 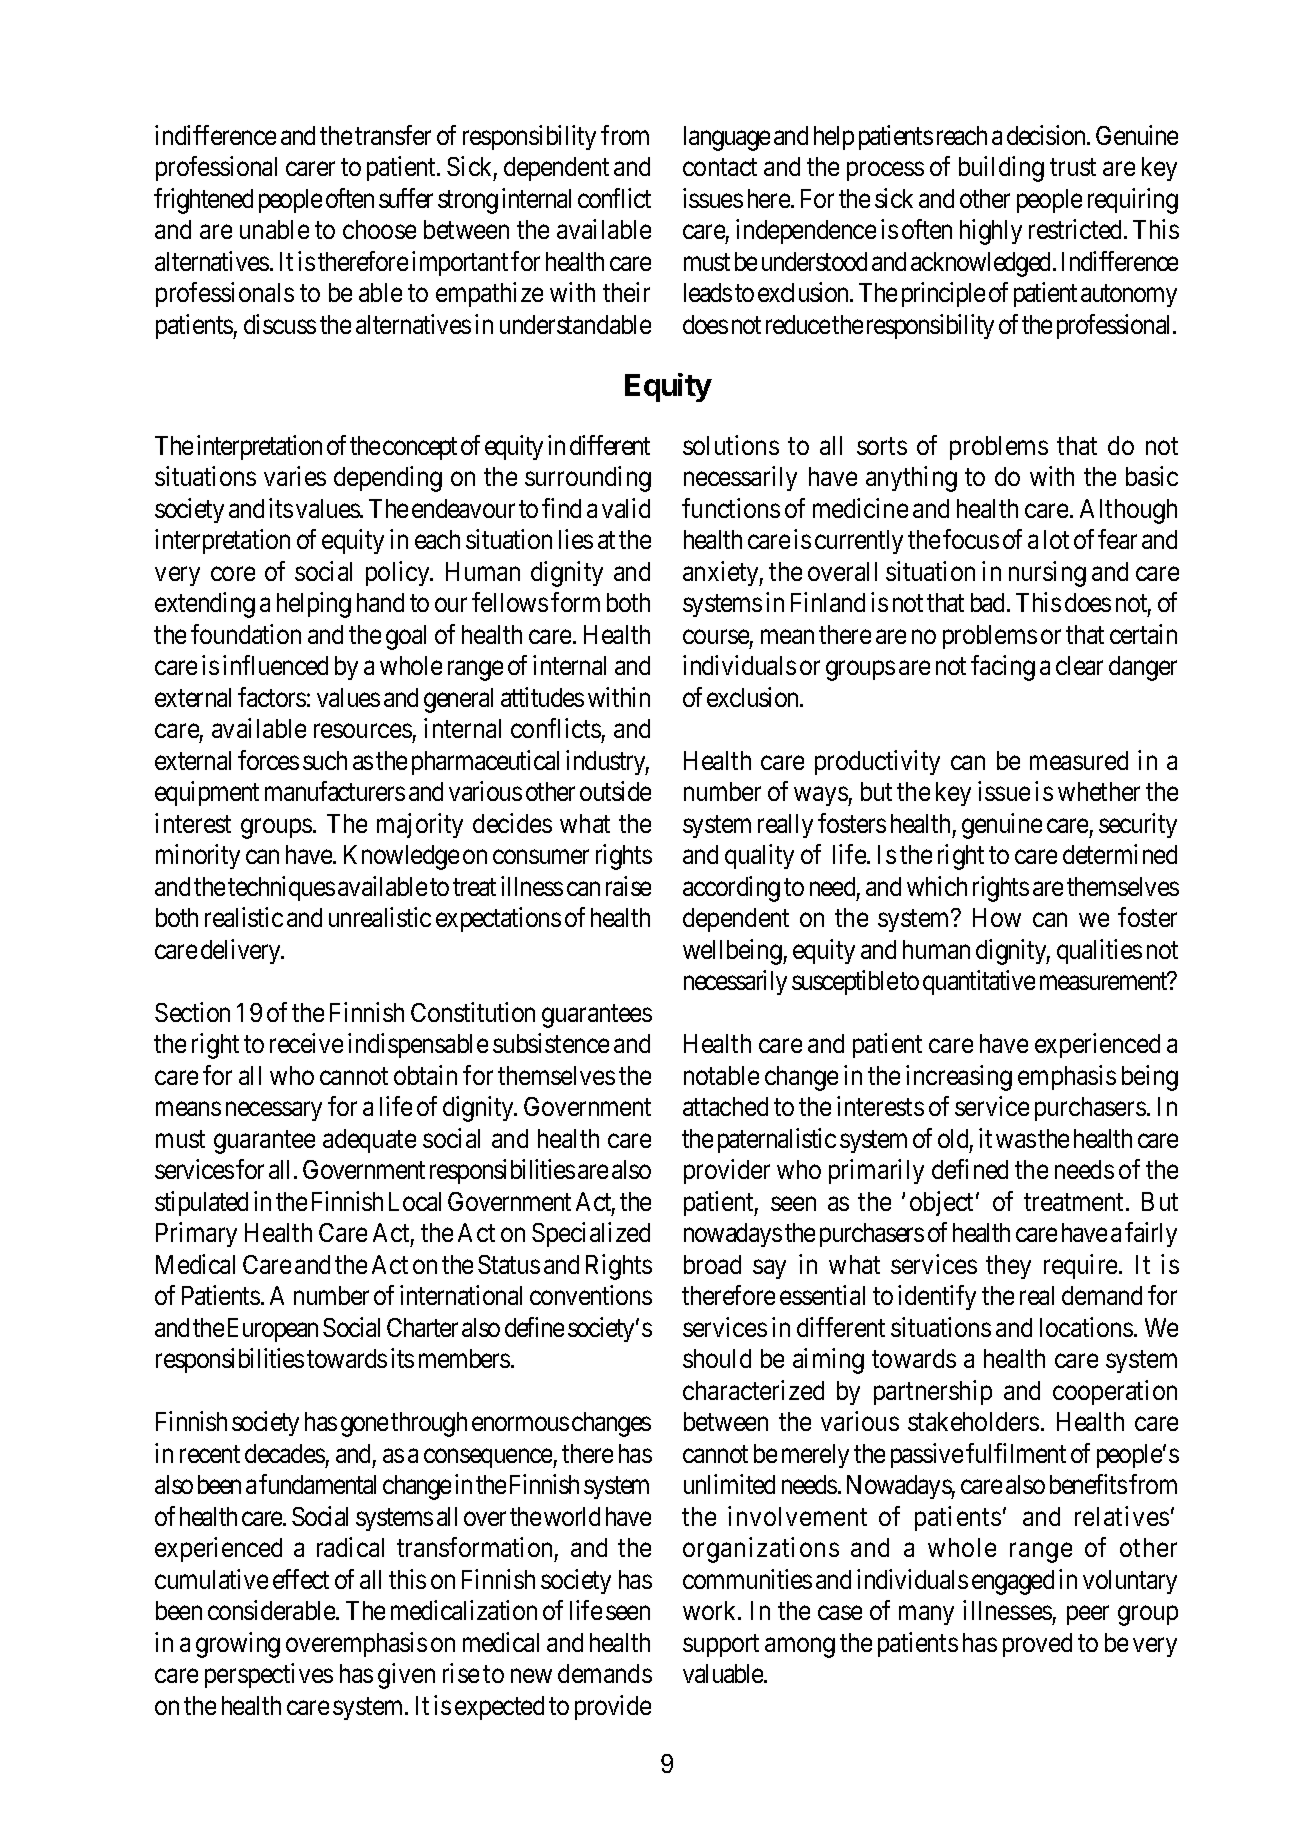 What do you see at coordinates (721, 1646) in the page?
I see `support` at bounding box center [721, 1646].
